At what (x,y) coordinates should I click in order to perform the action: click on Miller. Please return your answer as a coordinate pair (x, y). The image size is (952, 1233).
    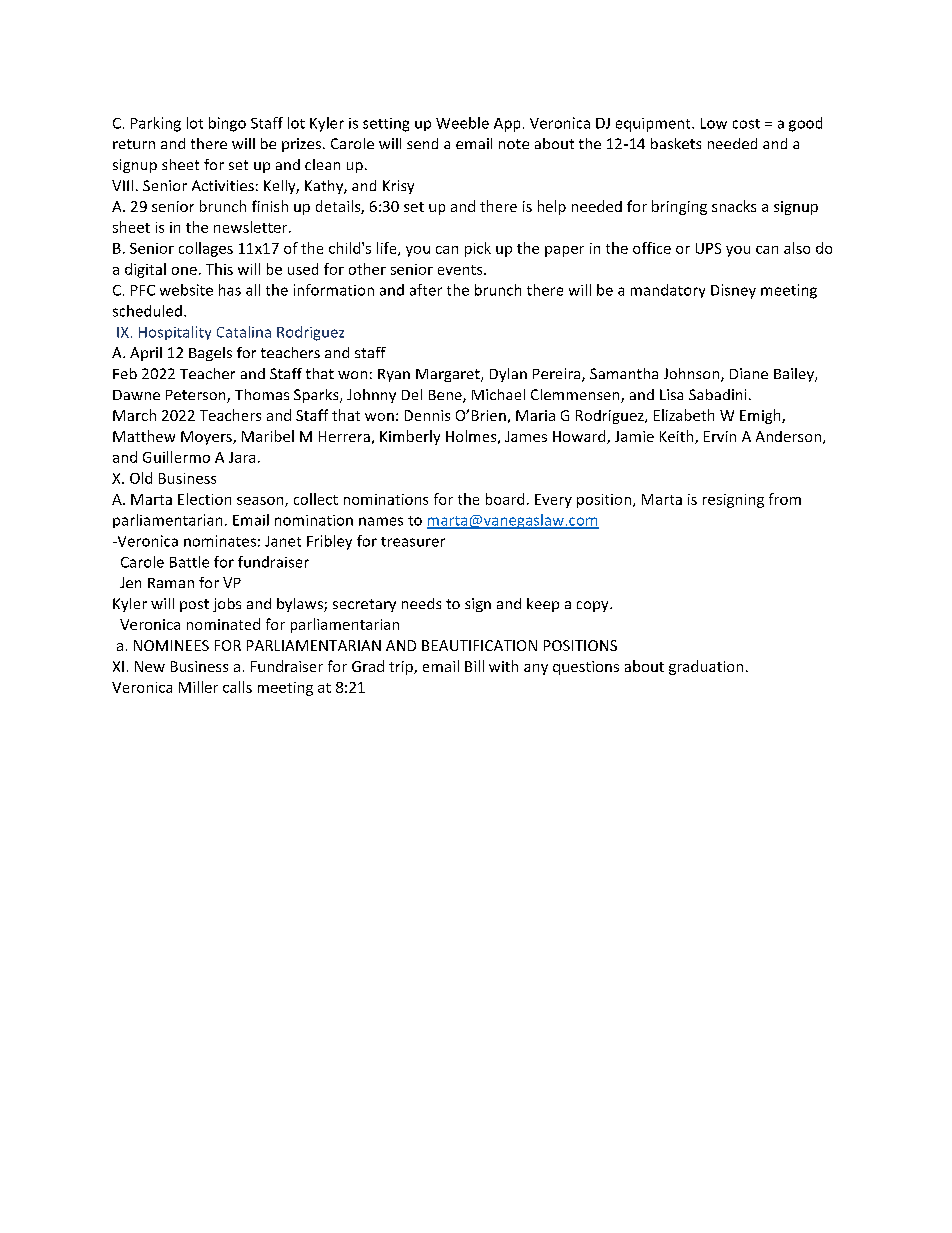
    Looking at the image, I should click on (198, 687).
